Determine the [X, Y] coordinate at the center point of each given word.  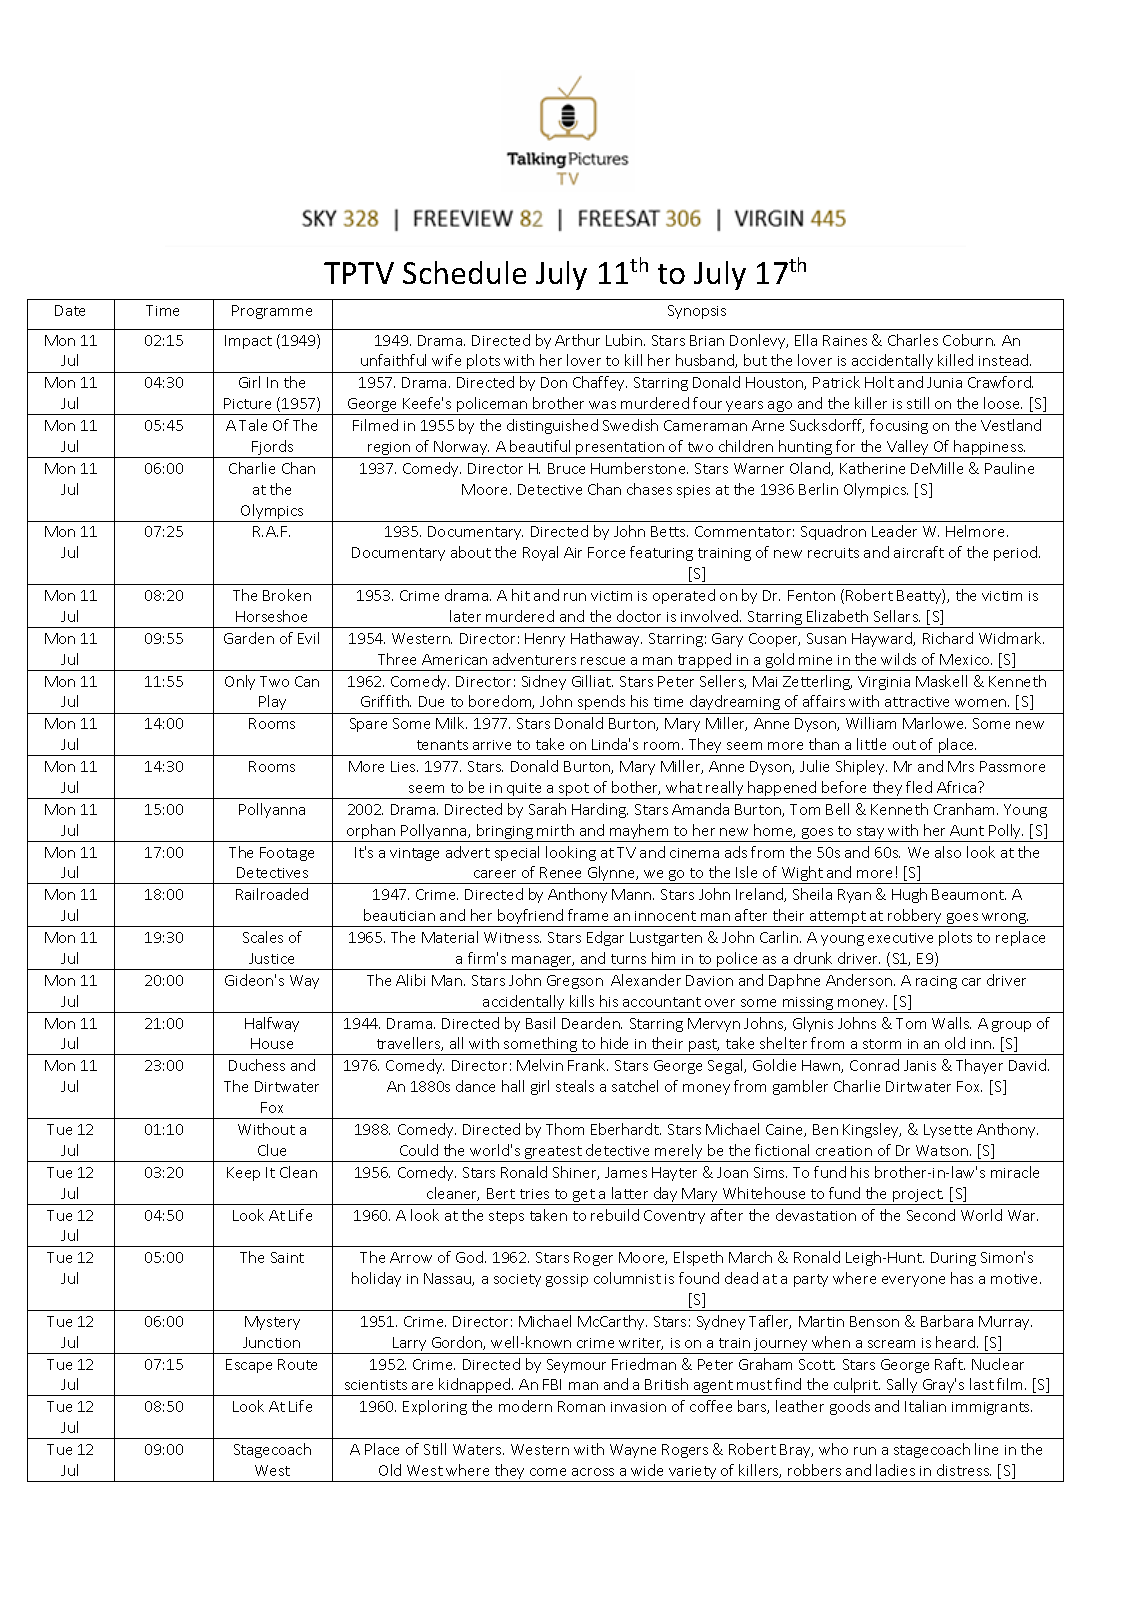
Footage [287, 854]
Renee [560, 872]
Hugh [909, 895]
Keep [243, 1174]
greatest [553, 1154]
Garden [249, 638]
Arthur [577, 340]
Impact [248, 342]
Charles [913, 340]
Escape [249, 1366]
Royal [540, 553]
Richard [948, 638]
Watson [943, 1150]
